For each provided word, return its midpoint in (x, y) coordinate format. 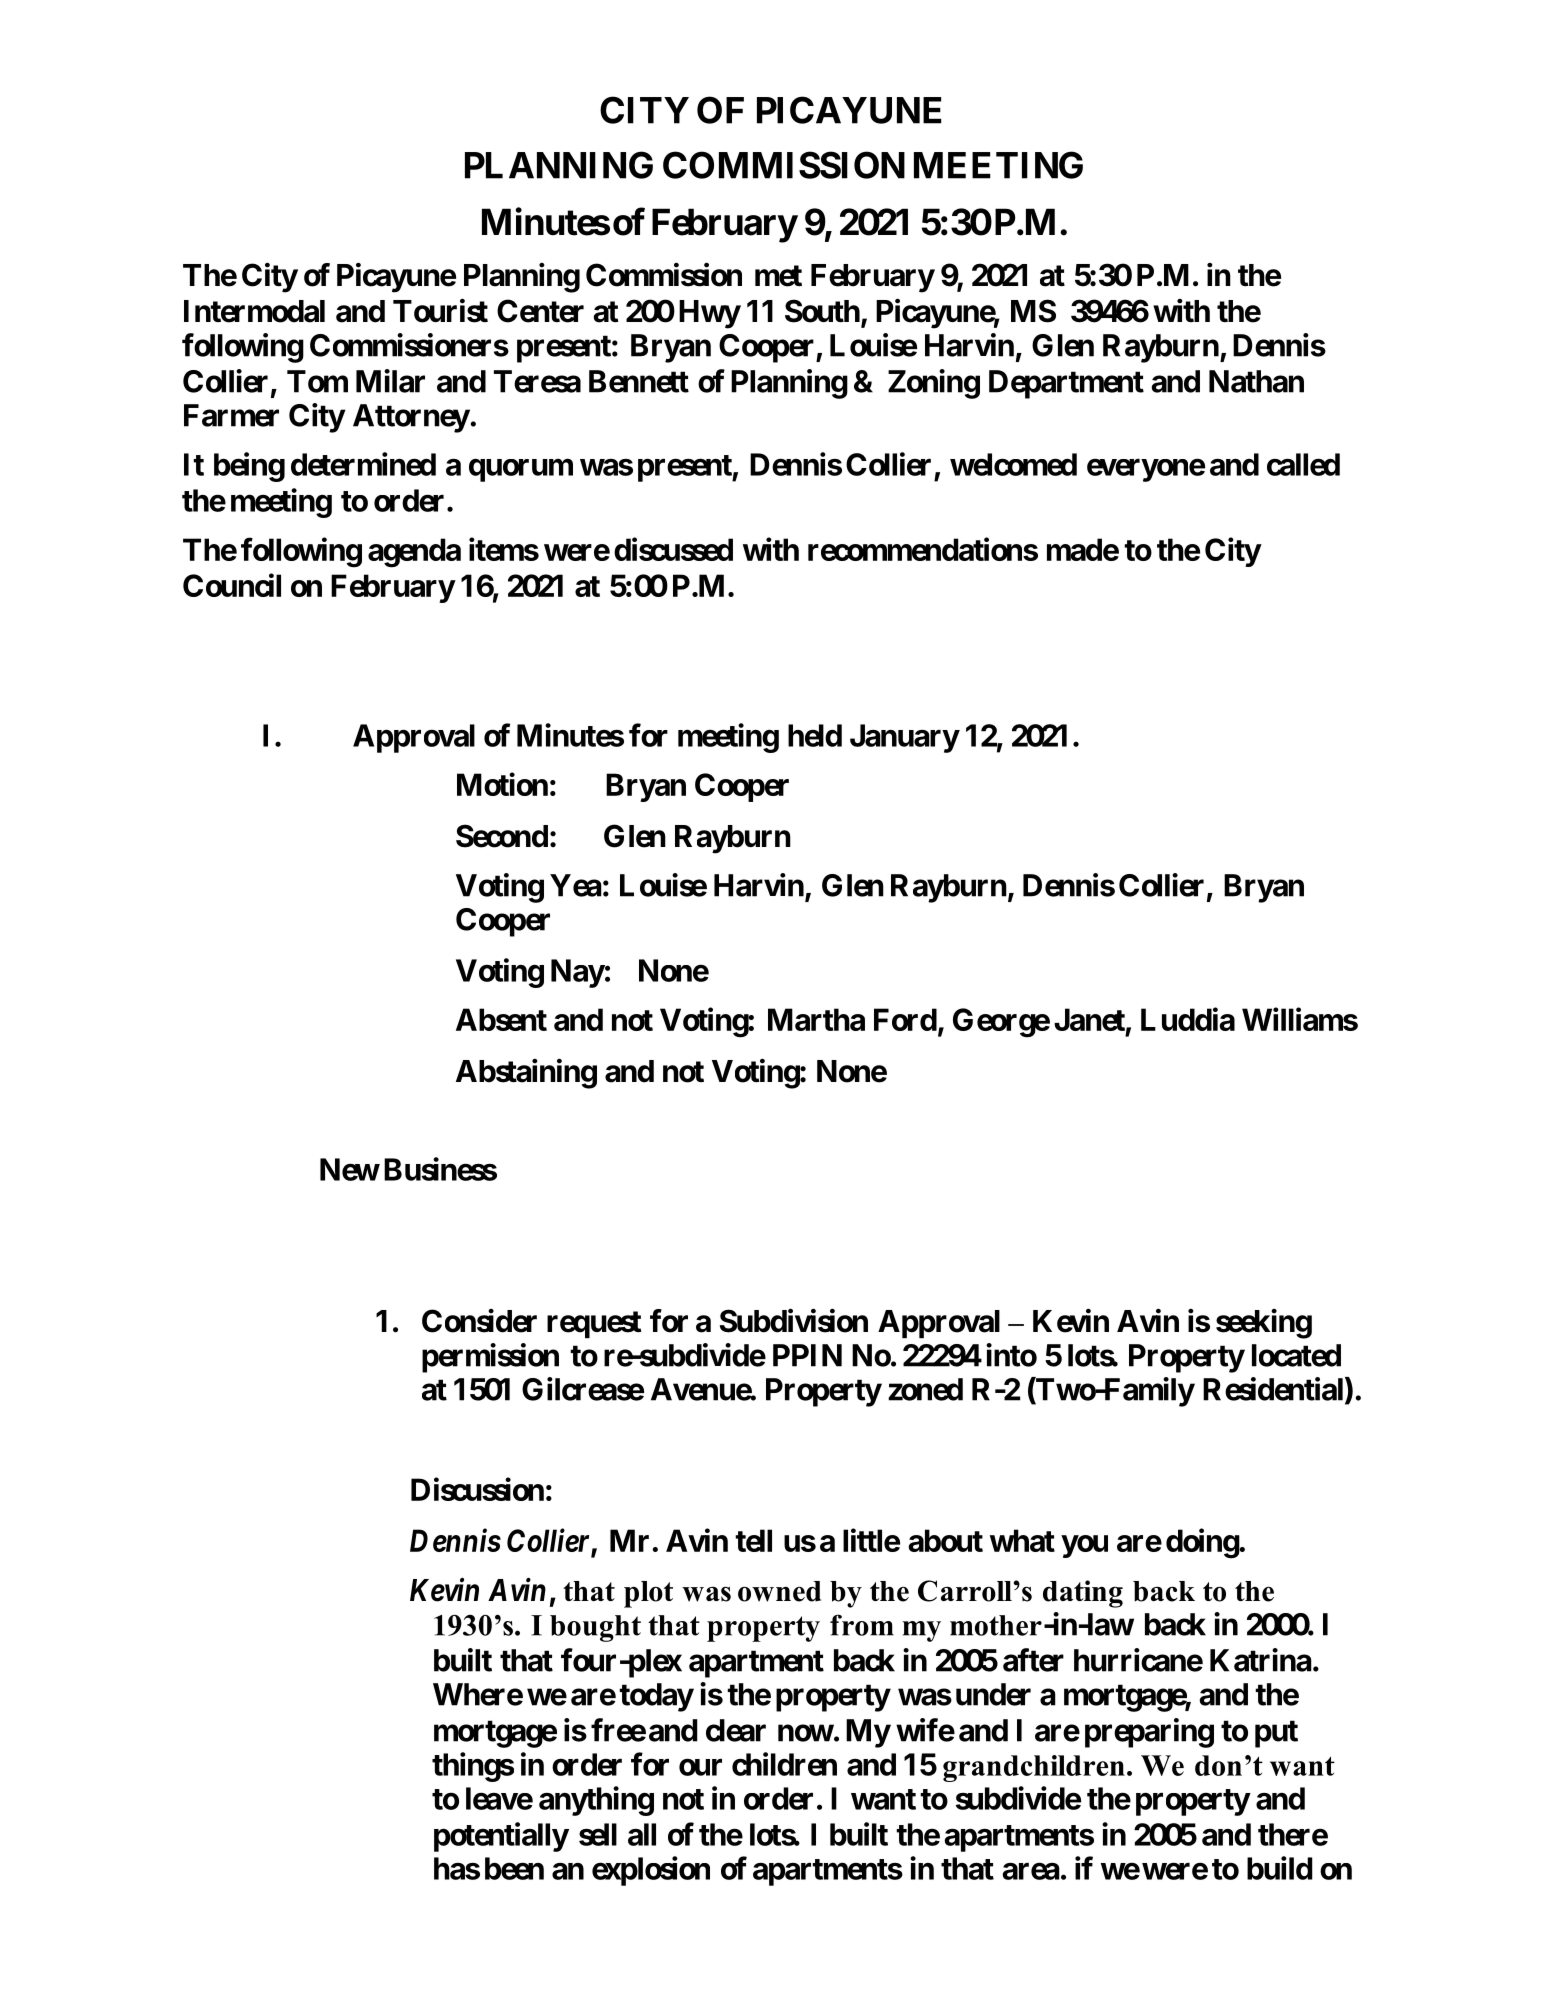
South (822, 311)
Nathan (1256, 381)
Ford (905, 1019)
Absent (501, 1019)
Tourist (440, 311)
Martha (816, 1019)
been (514, 1868)
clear (736, 1730)
